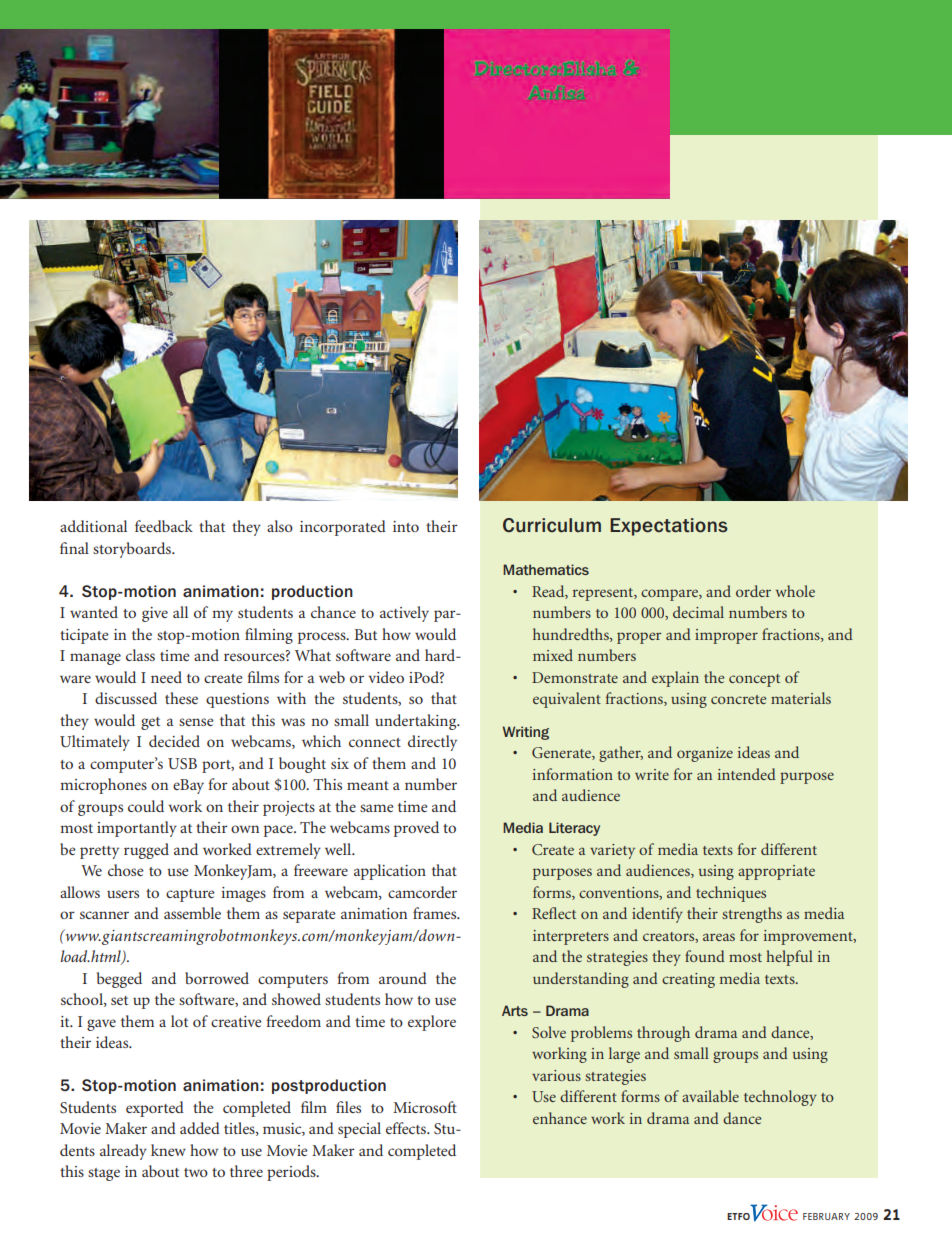 The height and width of the page is (1250, 952). What do you see at coordinates (776, 872) in the page?
I see `appropriate` at bounding box center [776, 872].
